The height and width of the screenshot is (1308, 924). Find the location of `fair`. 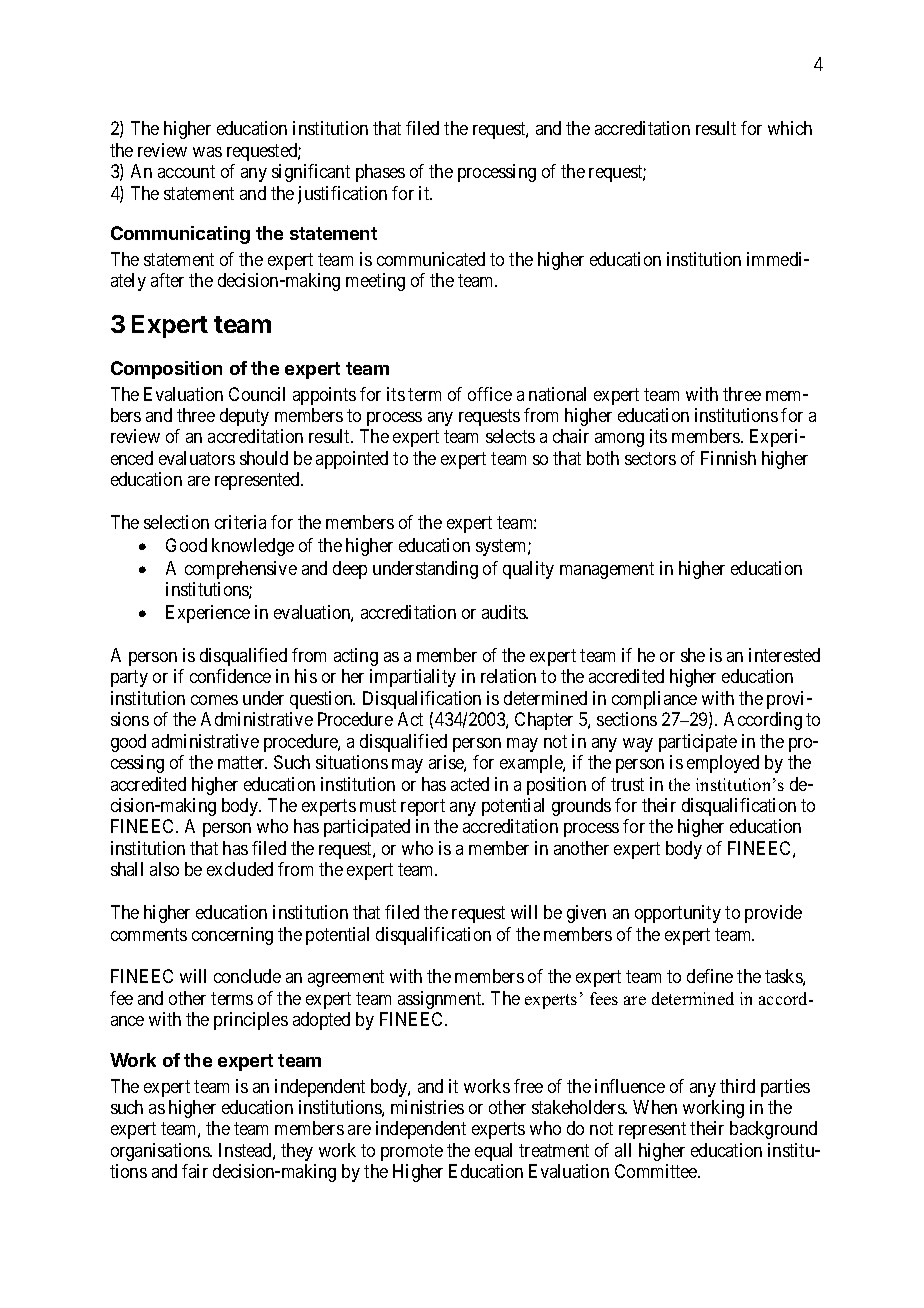

fair is located at coordinates (195, 1171).
